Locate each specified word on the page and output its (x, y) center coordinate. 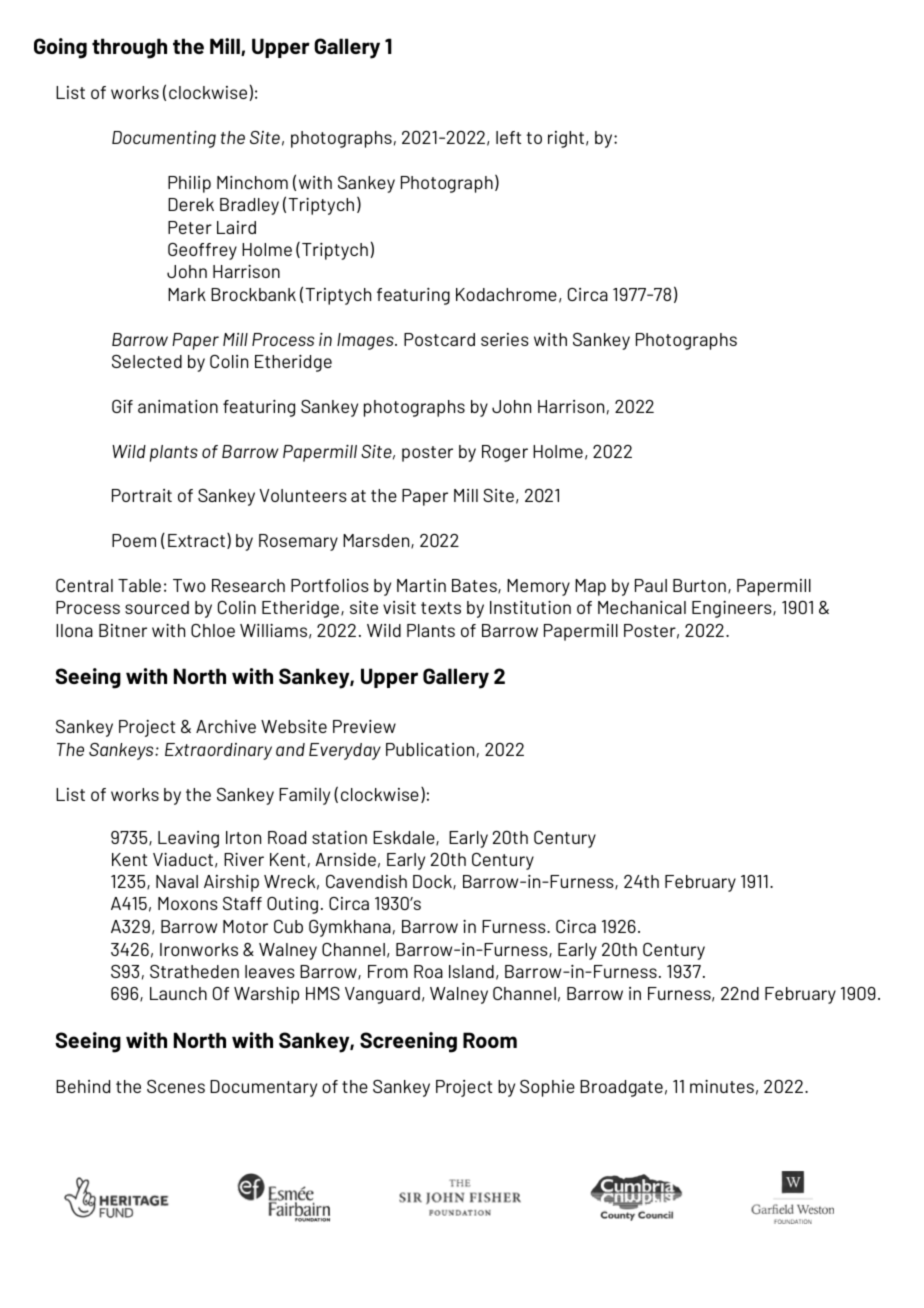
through (129, 48)
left (508, 137)
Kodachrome (506, 294)
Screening (408, 1042)
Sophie (547, 1088)
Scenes (176, 1086)
